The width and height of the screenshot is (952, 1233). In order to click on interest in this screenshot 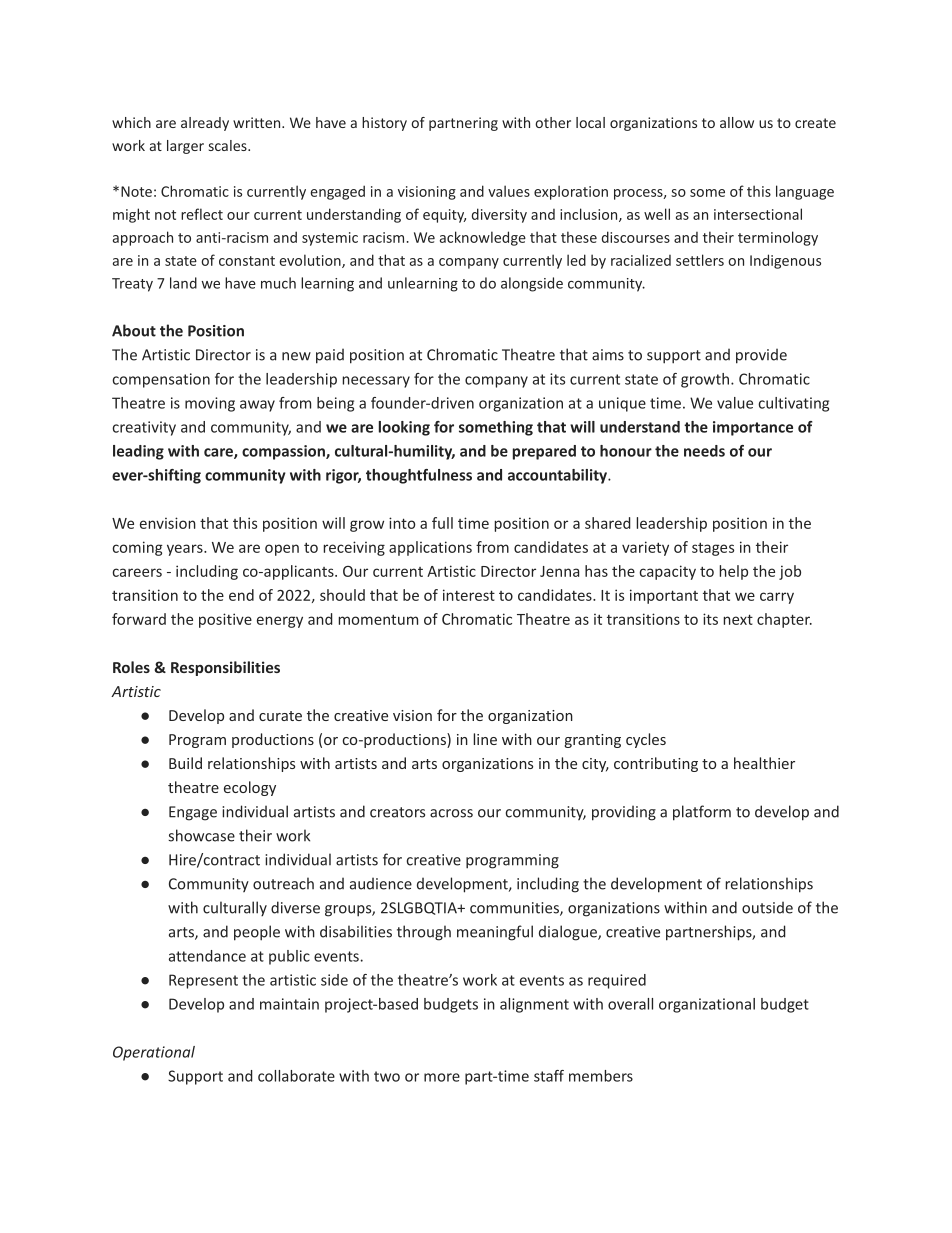, I will do `click(469, 595)`.
